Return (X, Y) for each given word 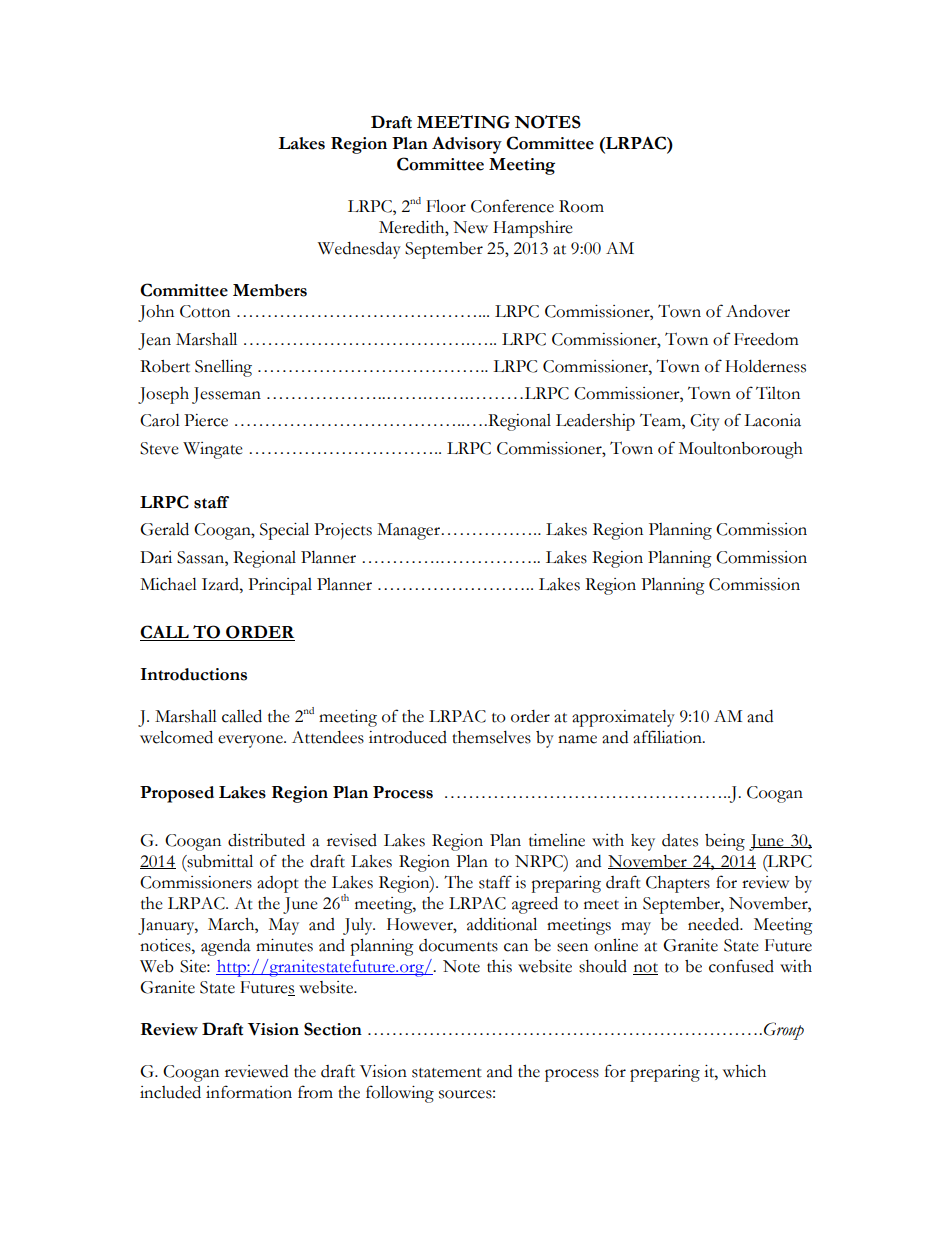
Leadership (595, 422)
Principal (280, 586)
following (400, 1094)
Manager (408, 531)
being (725, 842)
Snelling (223, 368)
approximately (623, 718)
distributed (266, 840)
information (249, 1092)
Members (270, 290)
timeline (557, 840)
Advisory (467, 145)
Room (581, 206)
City (705, 422)
